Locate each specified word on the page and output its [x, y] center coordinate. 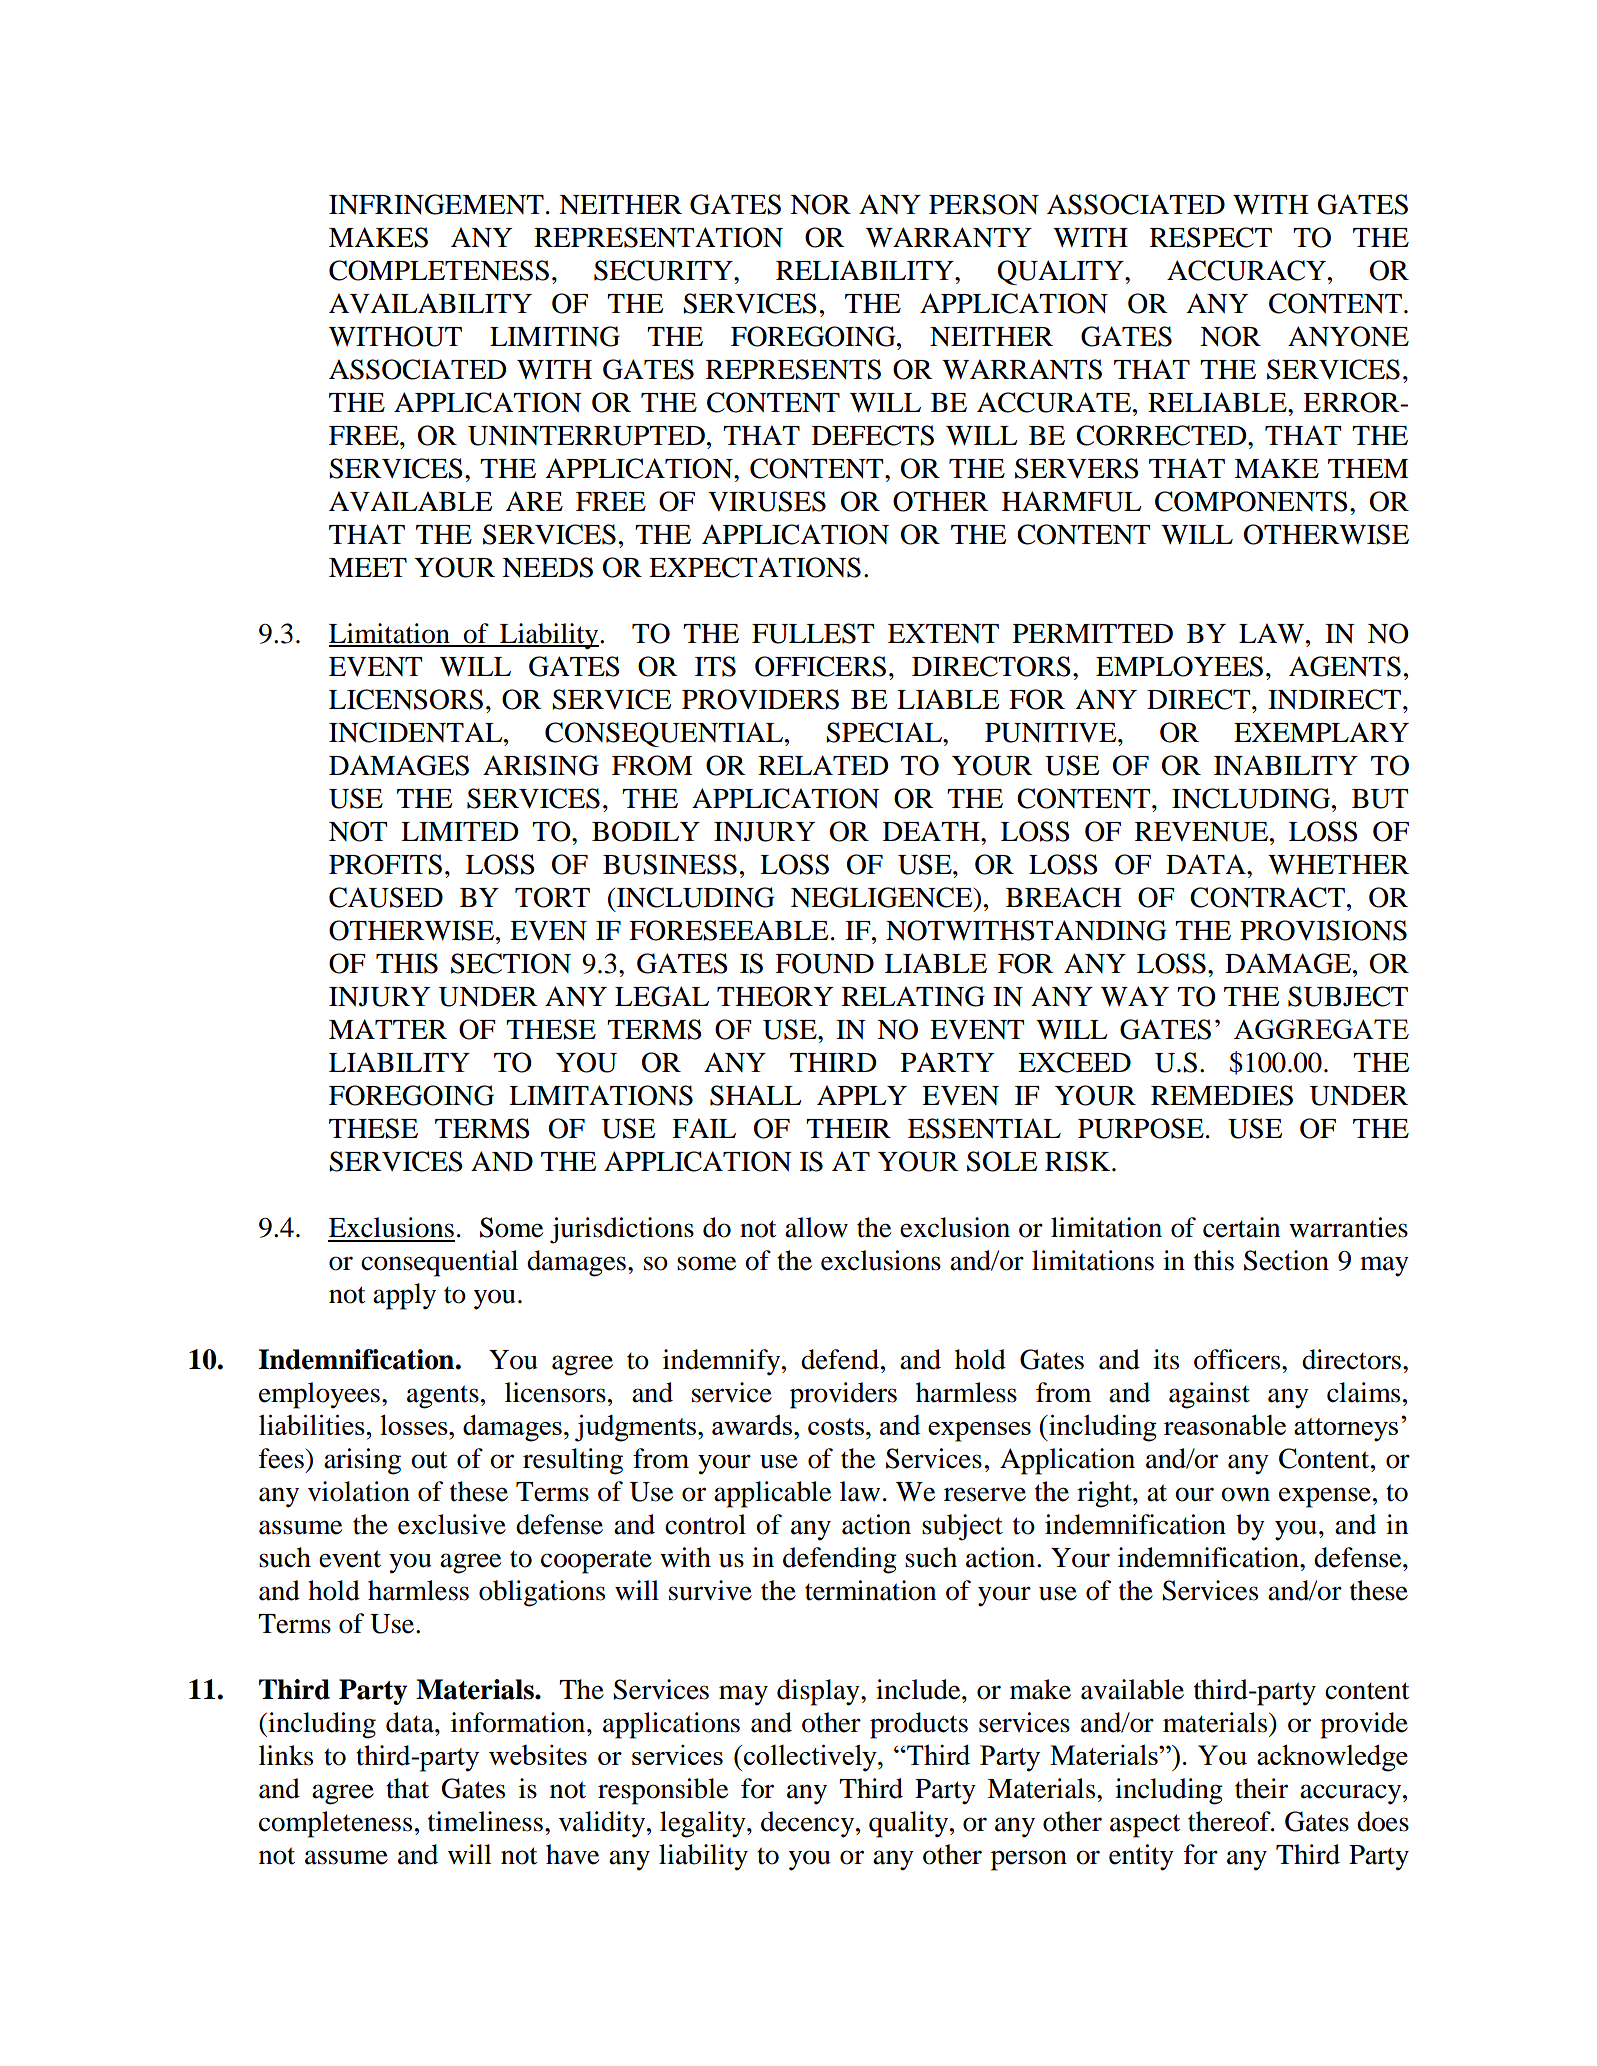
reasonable [1225, 1424]
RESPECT [1211, 237]
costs [836, 1426]
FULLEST [813, 633]
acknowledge [1332, 1758]
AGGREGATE [1321, 1029]
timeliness [485, 1821]
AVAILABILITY [430, 303]
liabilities [313, 1424]
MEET [368, 567]
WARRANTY [949, 237]
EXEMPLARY [1321, 732]
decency [809, 1824]
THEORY [775, 996]
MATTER [388, 1029]
